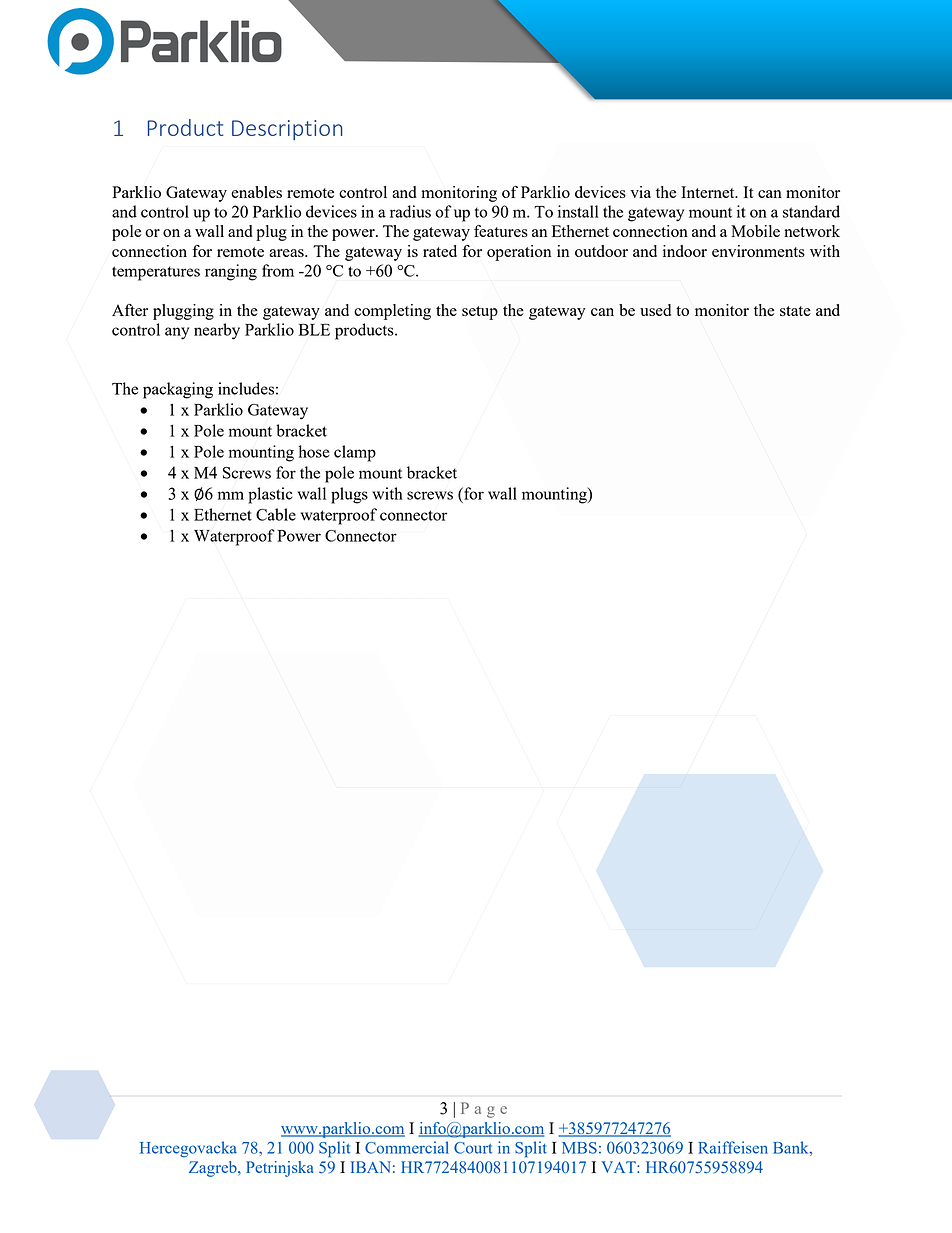 The height and width of the page is (1233, 952). Describe the element at coordinates (795, 311) in the page. I see `state` at that location.
